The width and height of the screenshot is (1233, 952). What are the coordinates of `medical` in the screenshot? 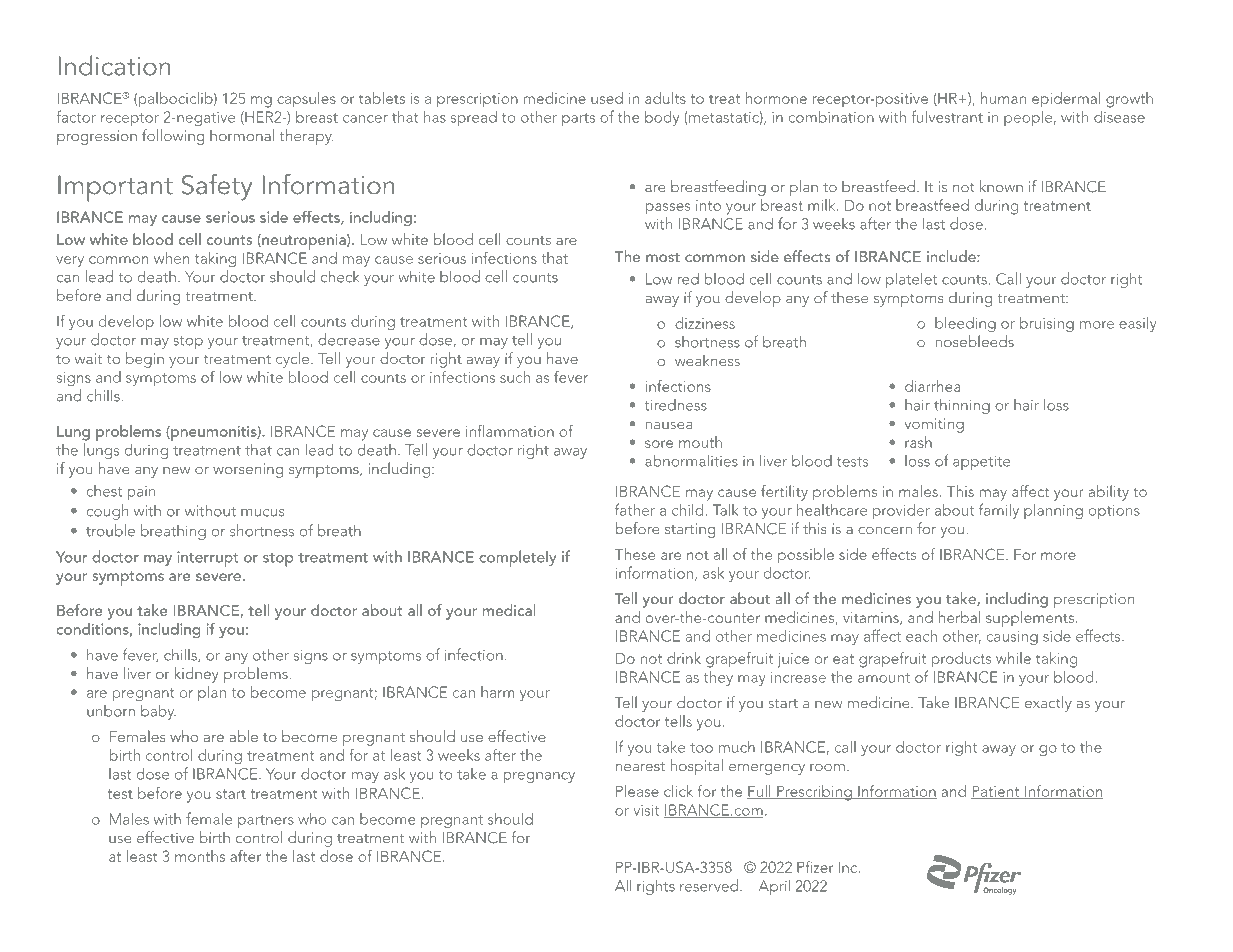 It's located at (509, 610).
